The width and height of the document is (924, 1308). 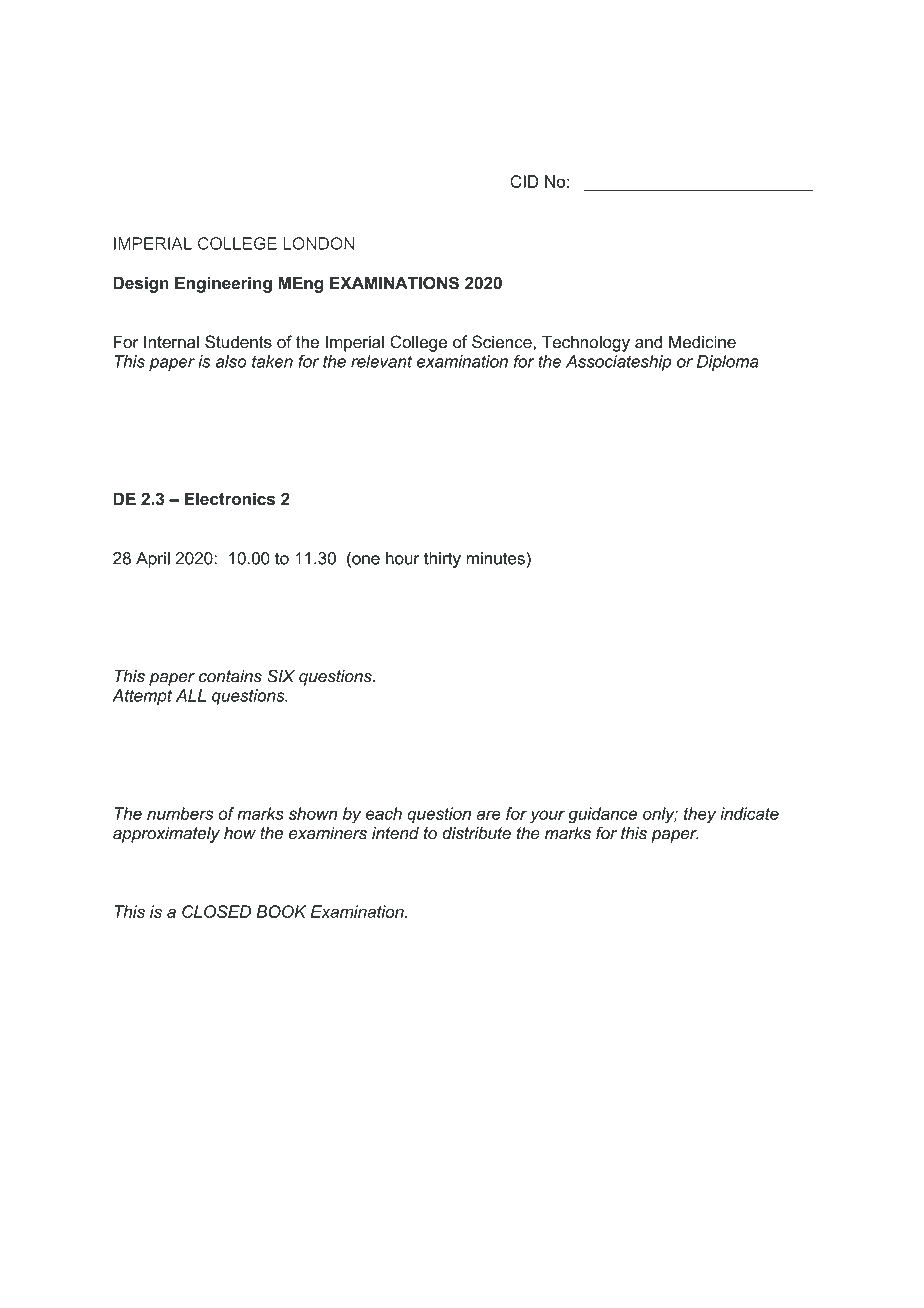 I want to click on Diploma, so click(x=728, y=363).
